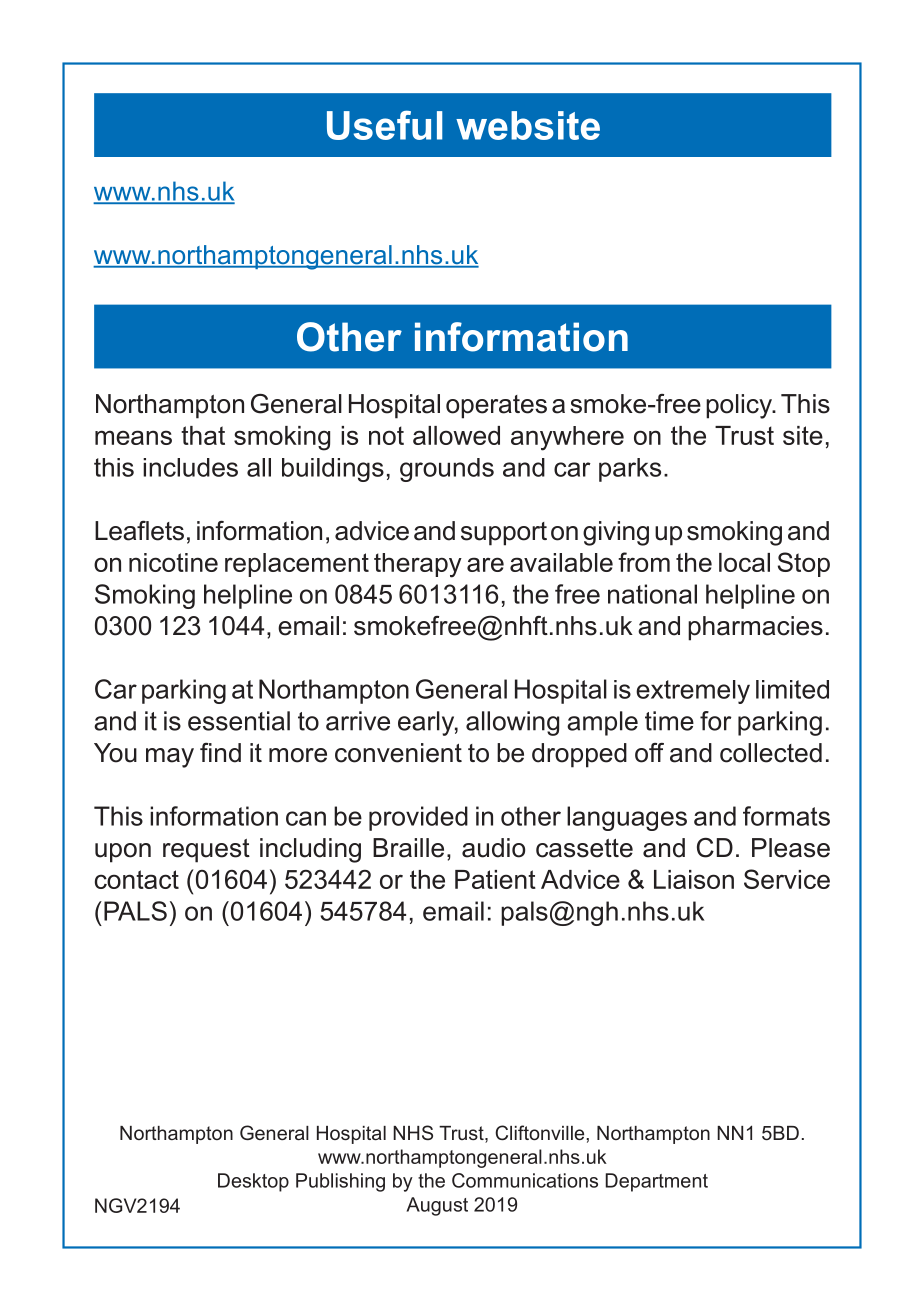 Image resolution: width=924 pixels, height=1311 pixels. Describe the element at coordinates (496, 407) in the screenshot. I see `operates` at that location.
